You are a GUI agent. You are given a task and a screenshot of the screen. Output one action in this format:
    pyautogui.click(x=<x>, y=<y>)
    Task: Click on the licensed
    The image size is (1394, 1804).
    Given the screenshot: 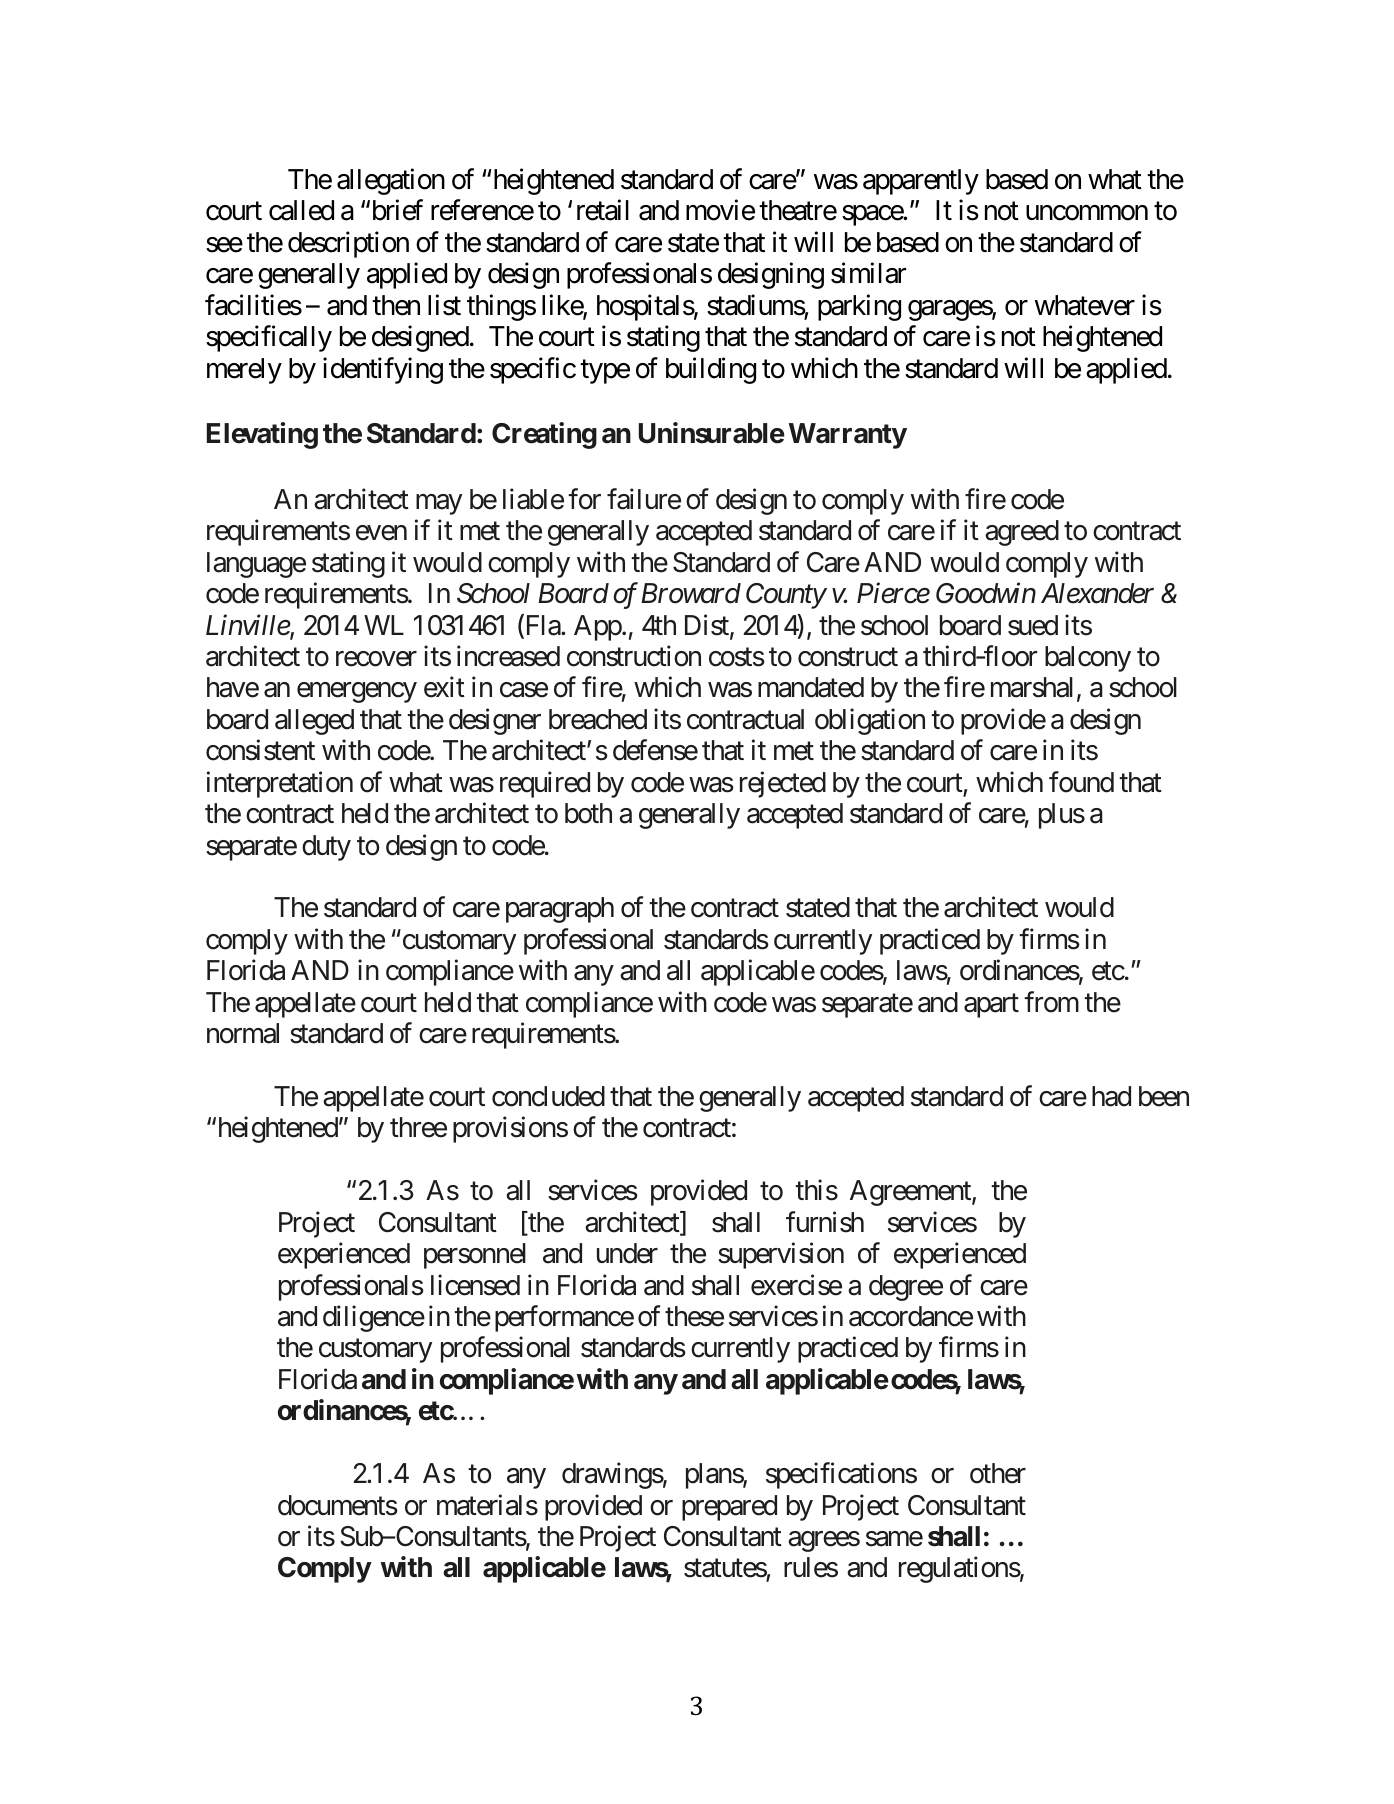 What is the action you would take?
    pyautogui.click(x=475, y=1285)
